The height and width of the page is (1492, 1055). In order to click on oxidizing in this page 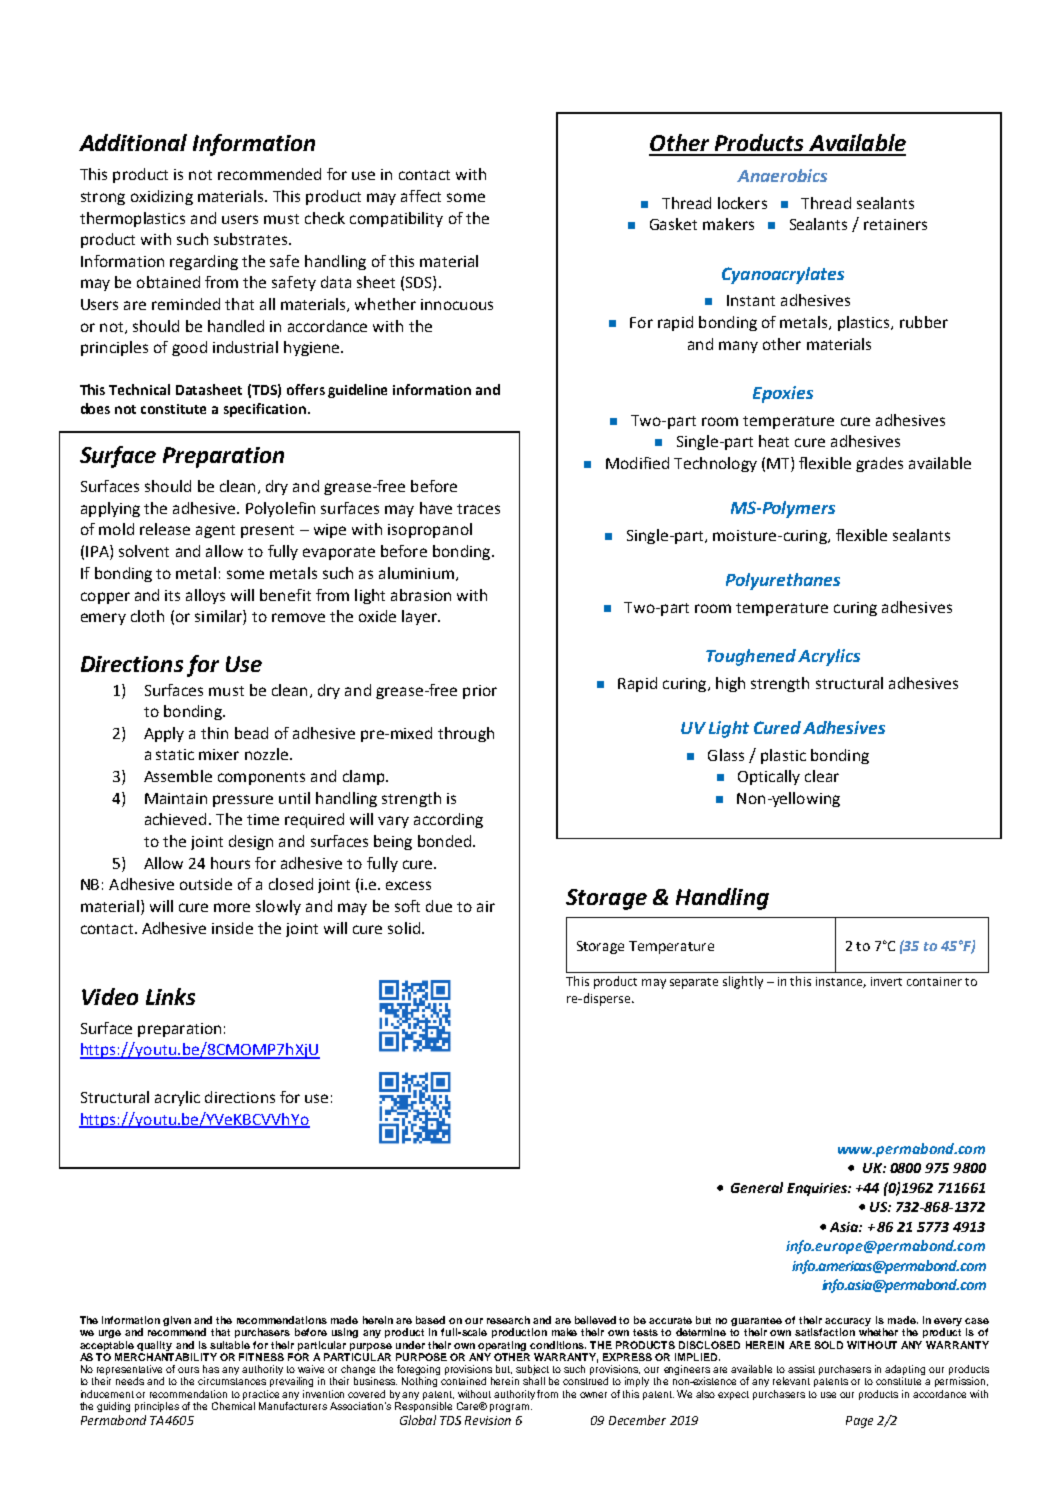, I will do `click(162, 197)`.
